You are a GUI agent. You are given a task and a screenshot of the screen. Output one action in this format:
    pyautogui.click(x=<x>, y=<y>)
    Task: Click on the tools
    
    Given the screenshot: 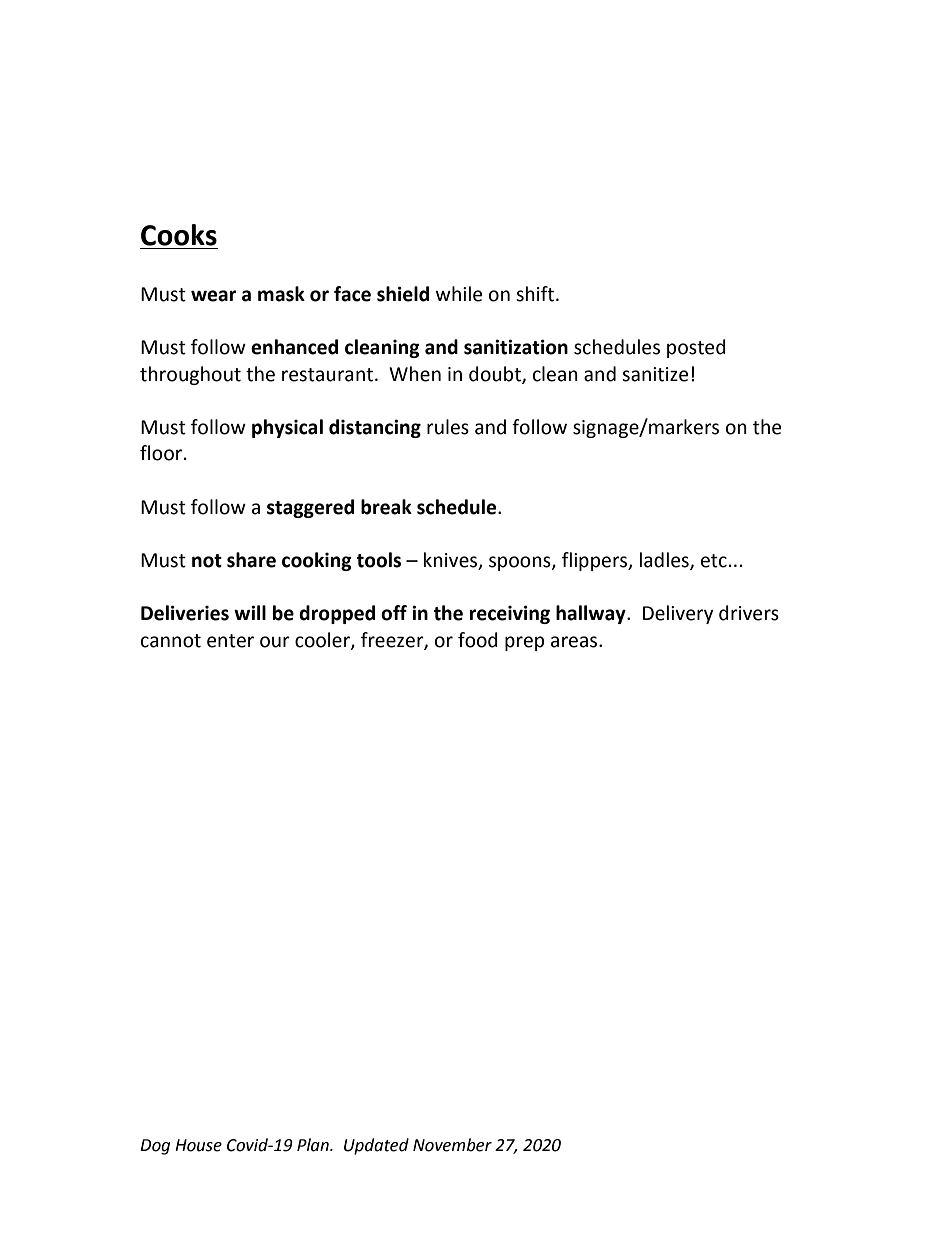 What is the action you would take?
    pyautogui.click(x=379, y=560)
